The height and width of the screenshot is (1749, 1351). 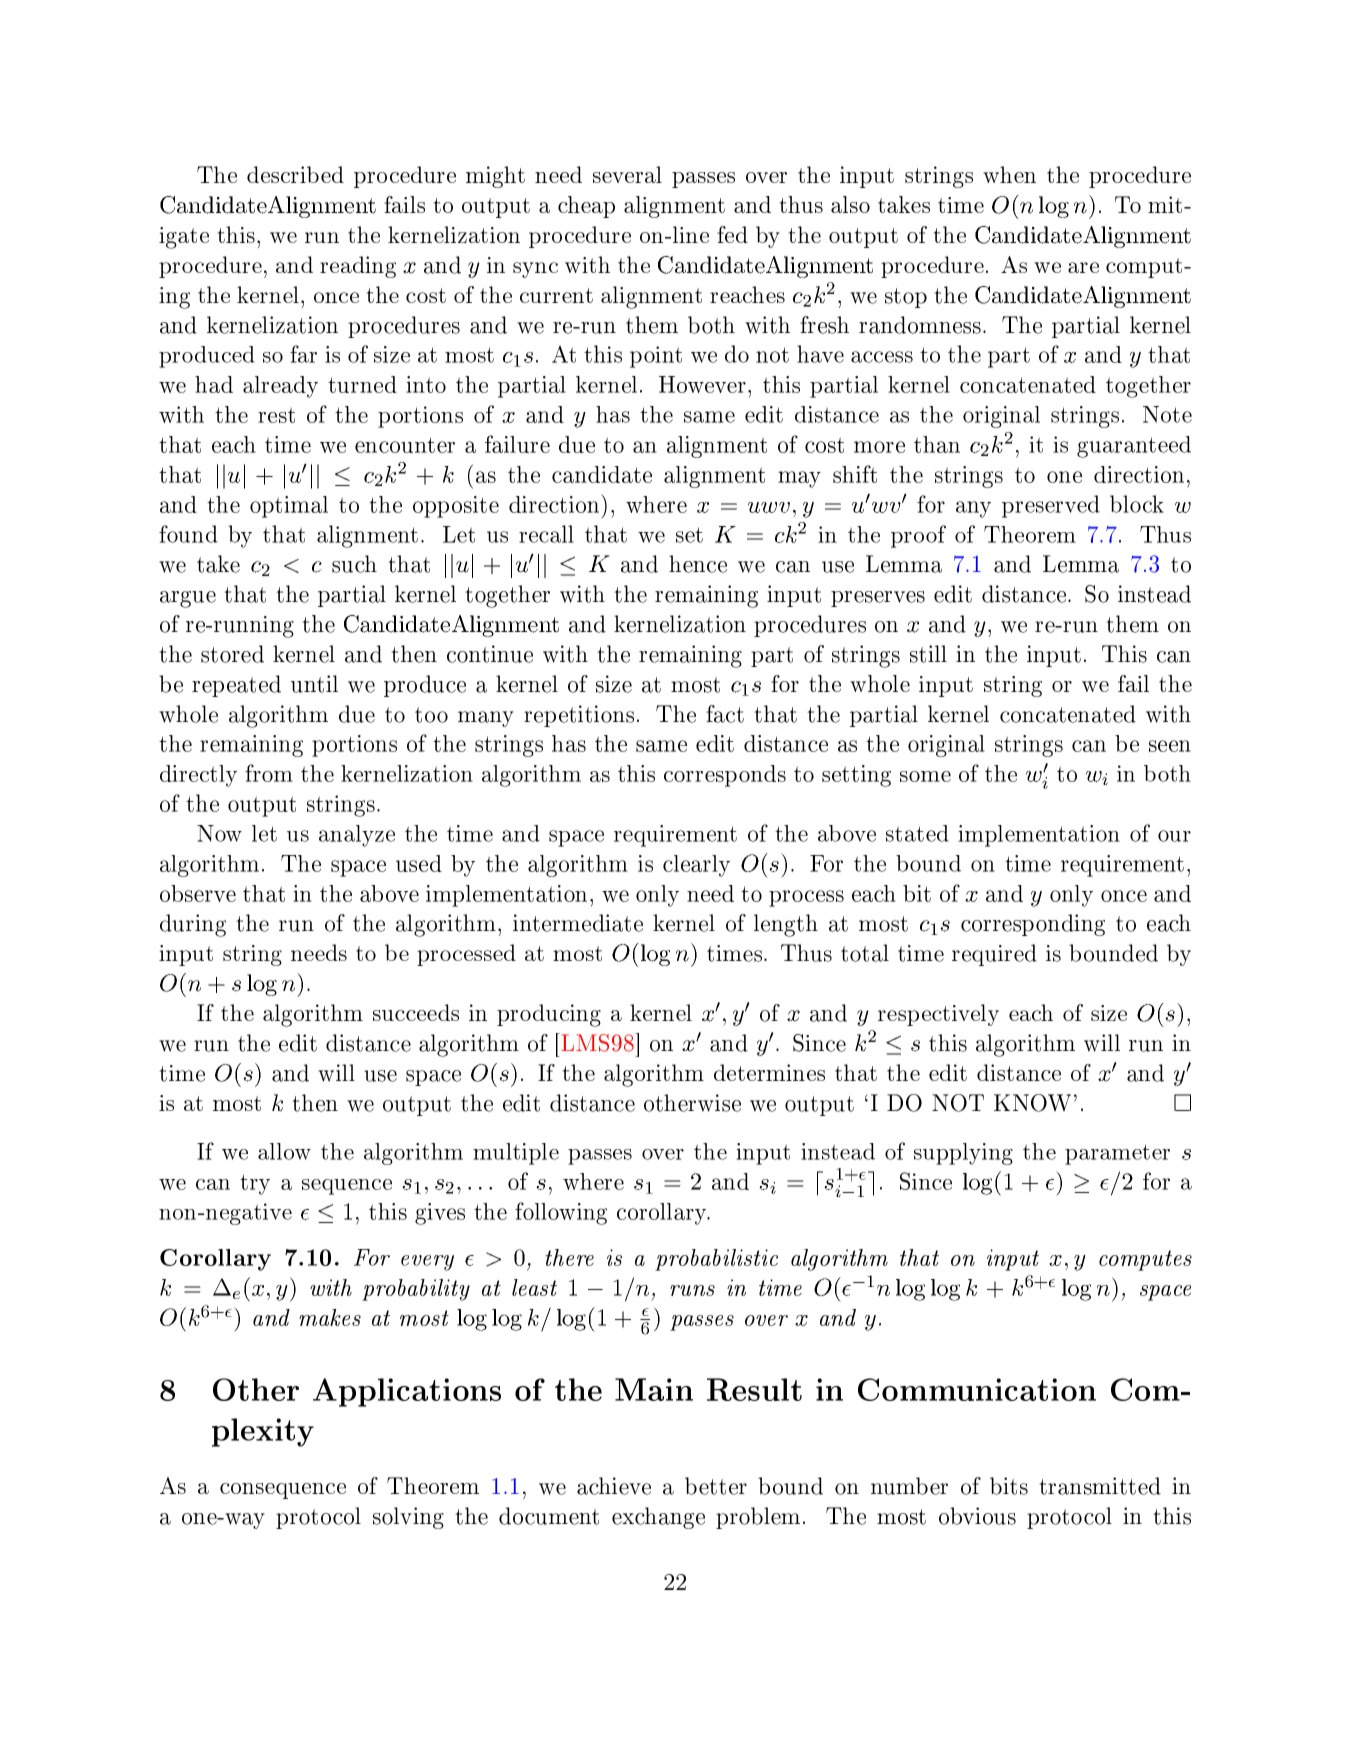 I want to click on transmitted, so click(x=1100, y=1486).
